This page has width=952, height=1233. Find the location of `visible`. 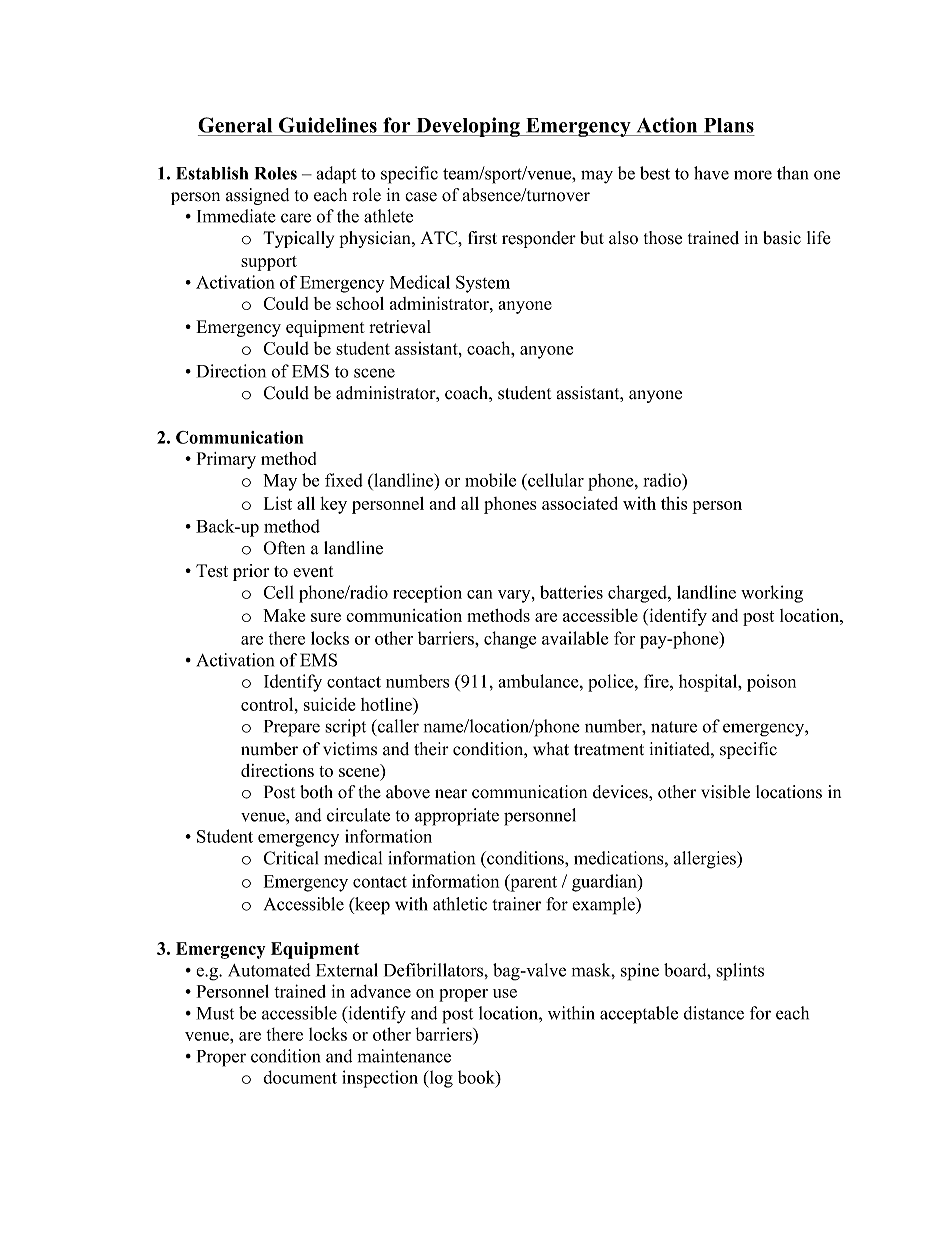

visible is located at coordinates (725, 792).
